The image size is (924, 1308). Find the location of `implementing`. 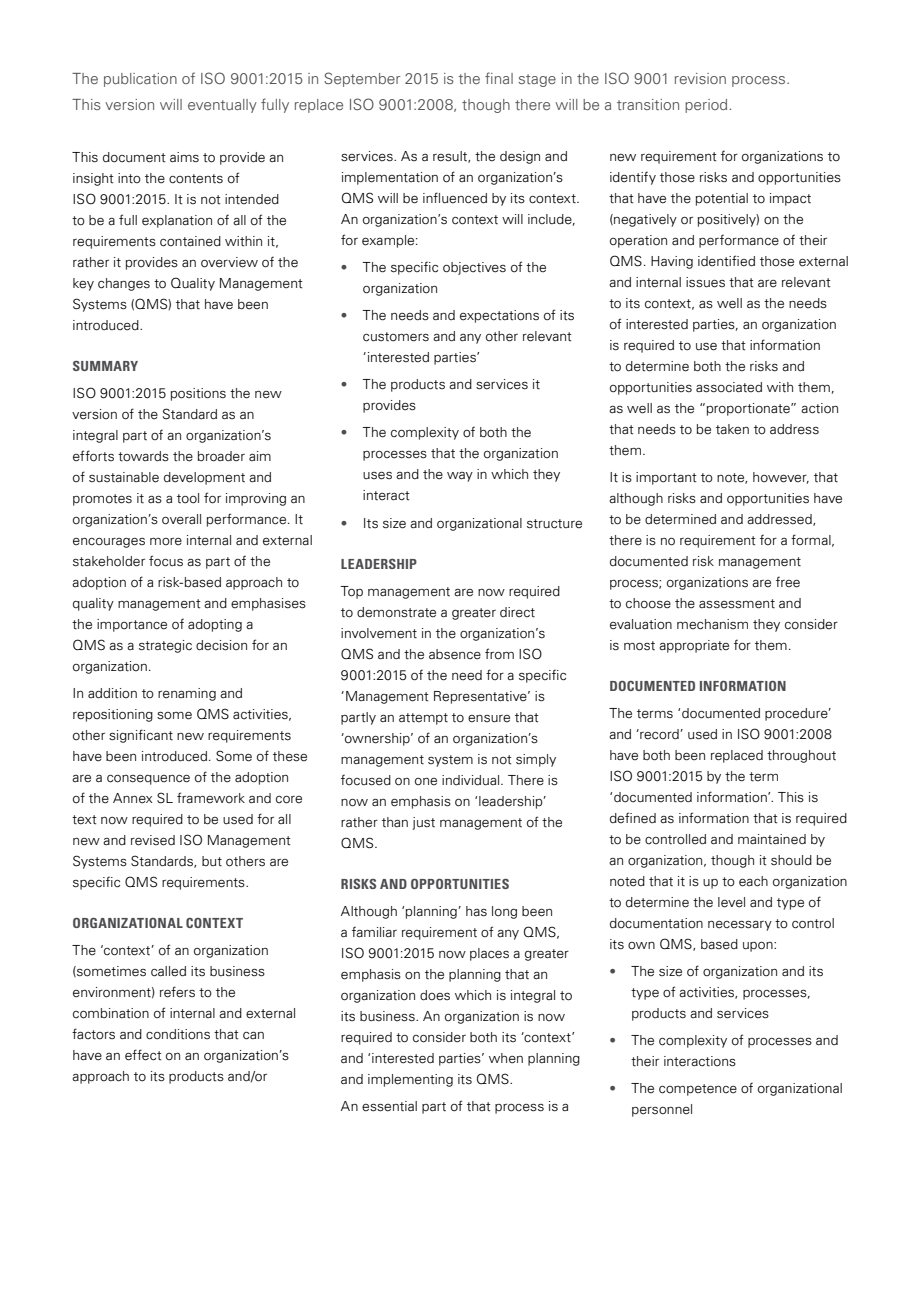

implementing is located at coordinates (410, 1080).
